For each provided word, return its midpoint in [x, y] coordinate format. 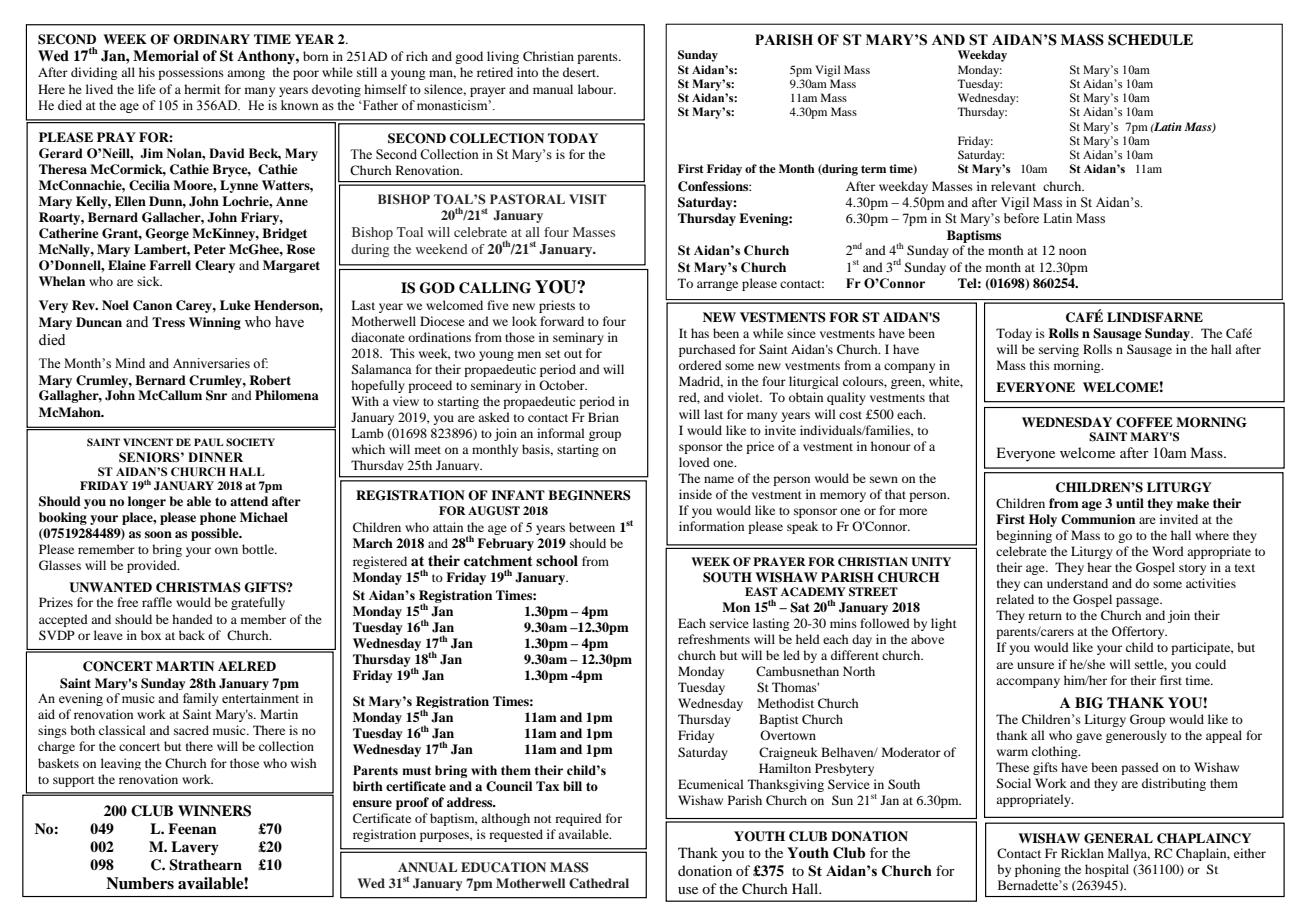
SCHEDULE [1150, 40]
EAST [761, 592]
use [688, 890]
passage [1139, 602]
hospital [1107, 870]
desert [581, 72]
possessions [191, 73]
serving [1059, 350]
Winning [215, 323]
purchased [707, 350]
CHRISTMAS [198, 587]
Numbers [140, 883]
